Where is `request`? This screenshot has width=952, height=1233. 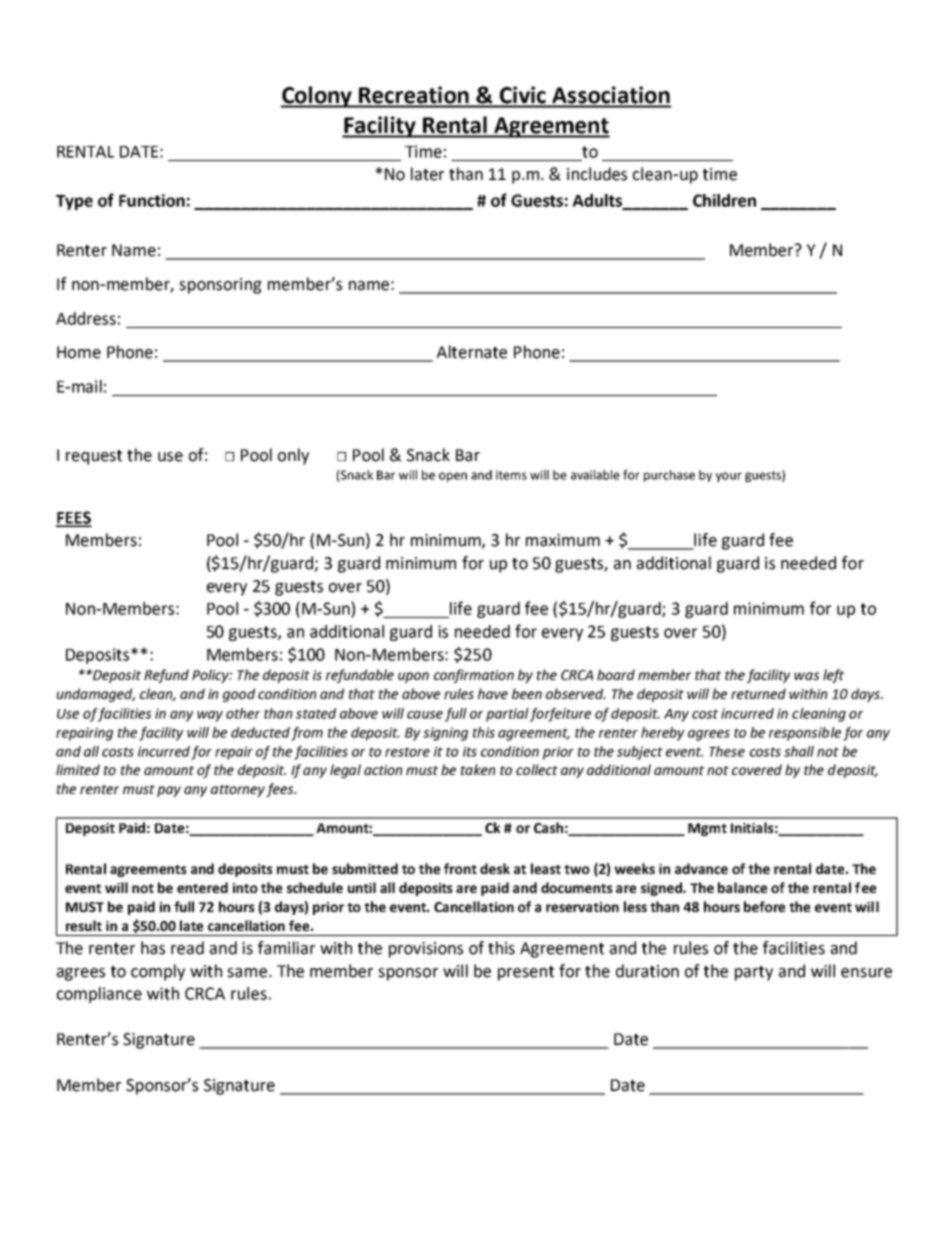
request is located at coordinates (94, 457).
